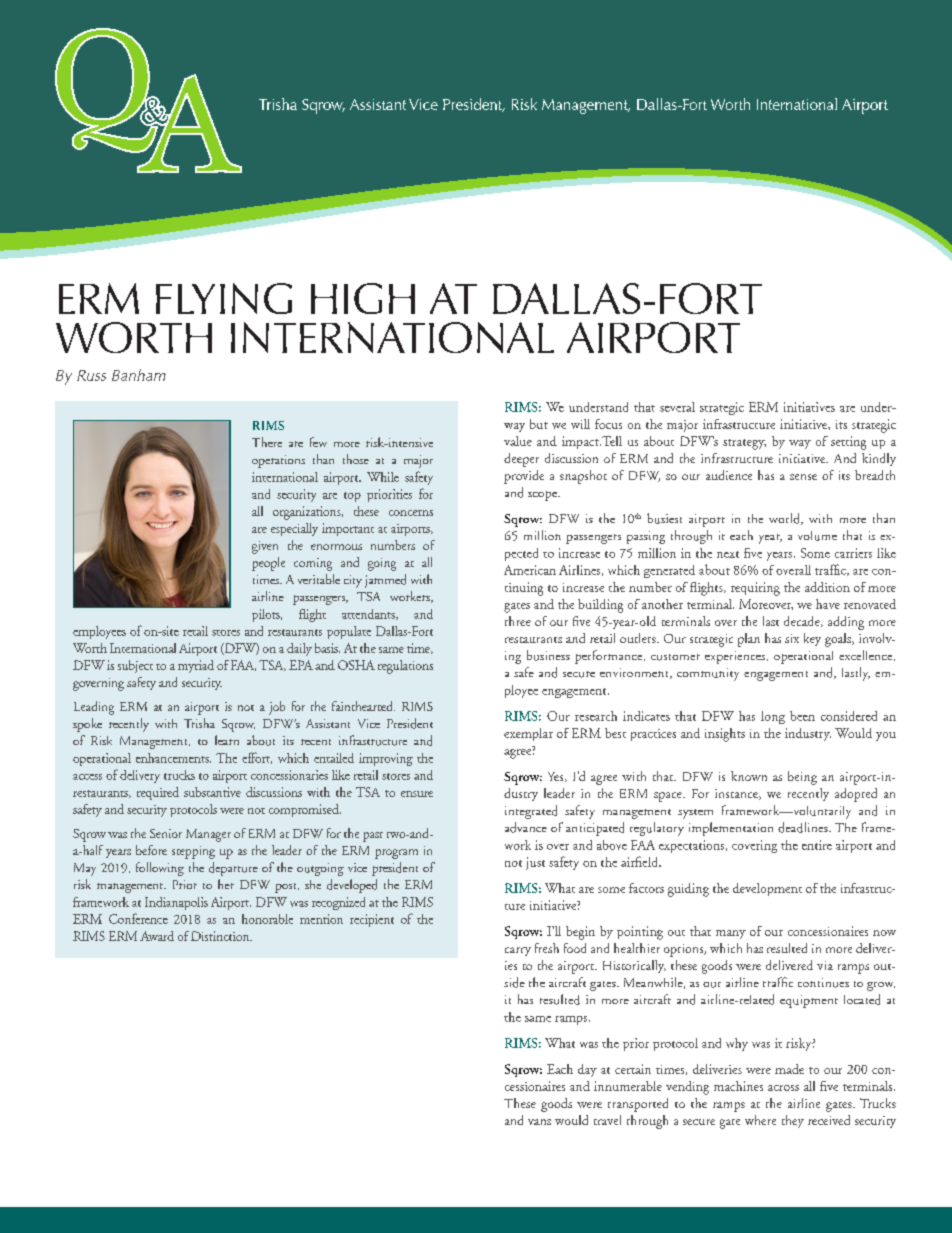 This image has height=1233, width=952. What do you see at coordinates (535, 863) in the image?
I see `just` at bounding box center [535, 863].
